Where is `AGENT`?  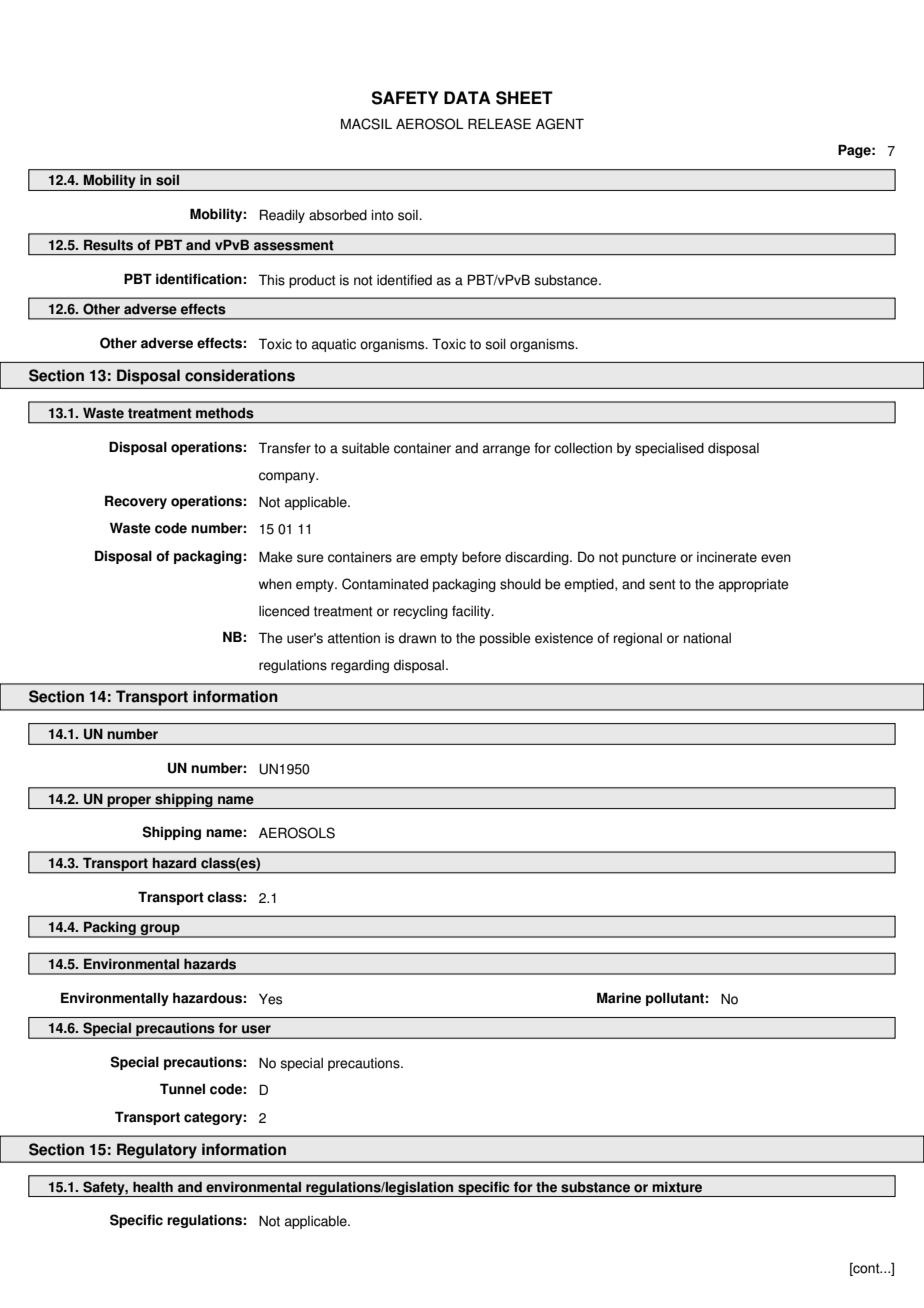
AGENT is located at coordinates (560, 124).
